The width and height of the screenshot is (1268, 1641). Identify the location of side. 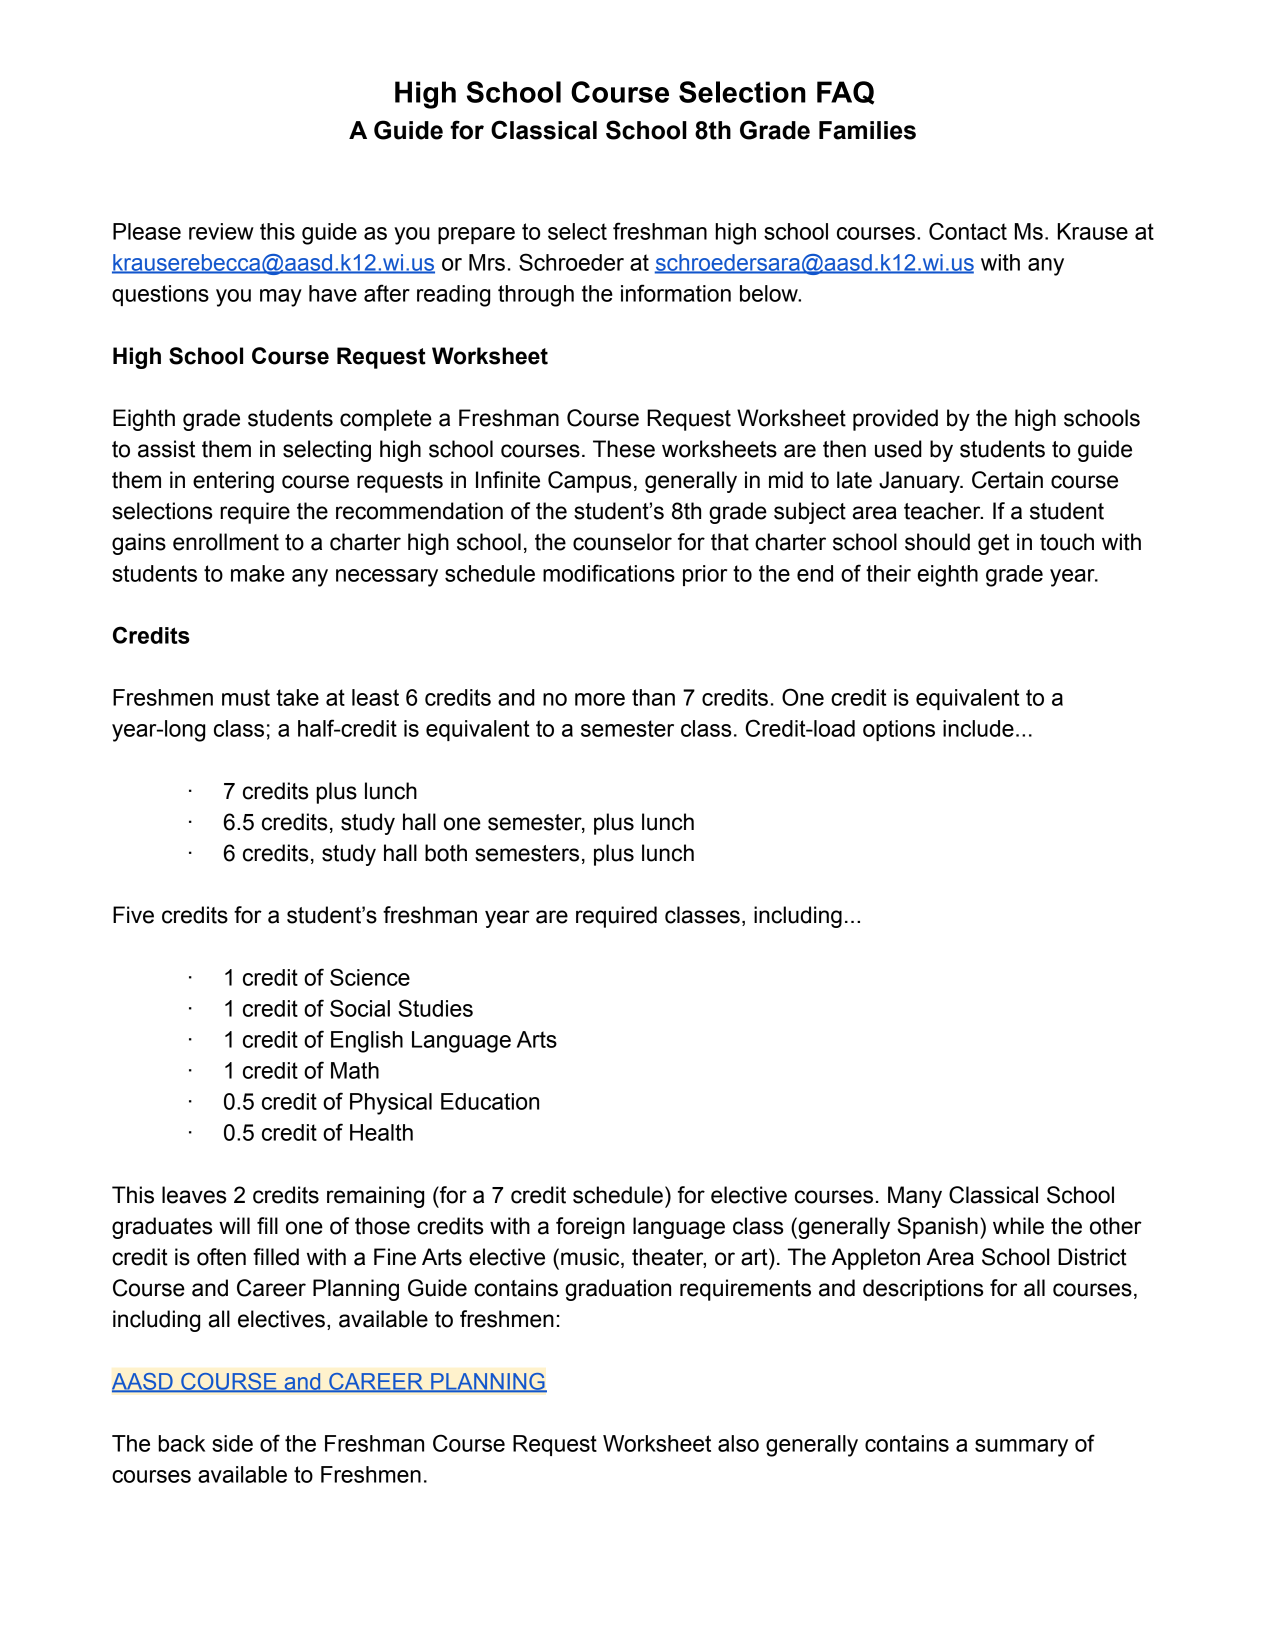
(232, 1443).
